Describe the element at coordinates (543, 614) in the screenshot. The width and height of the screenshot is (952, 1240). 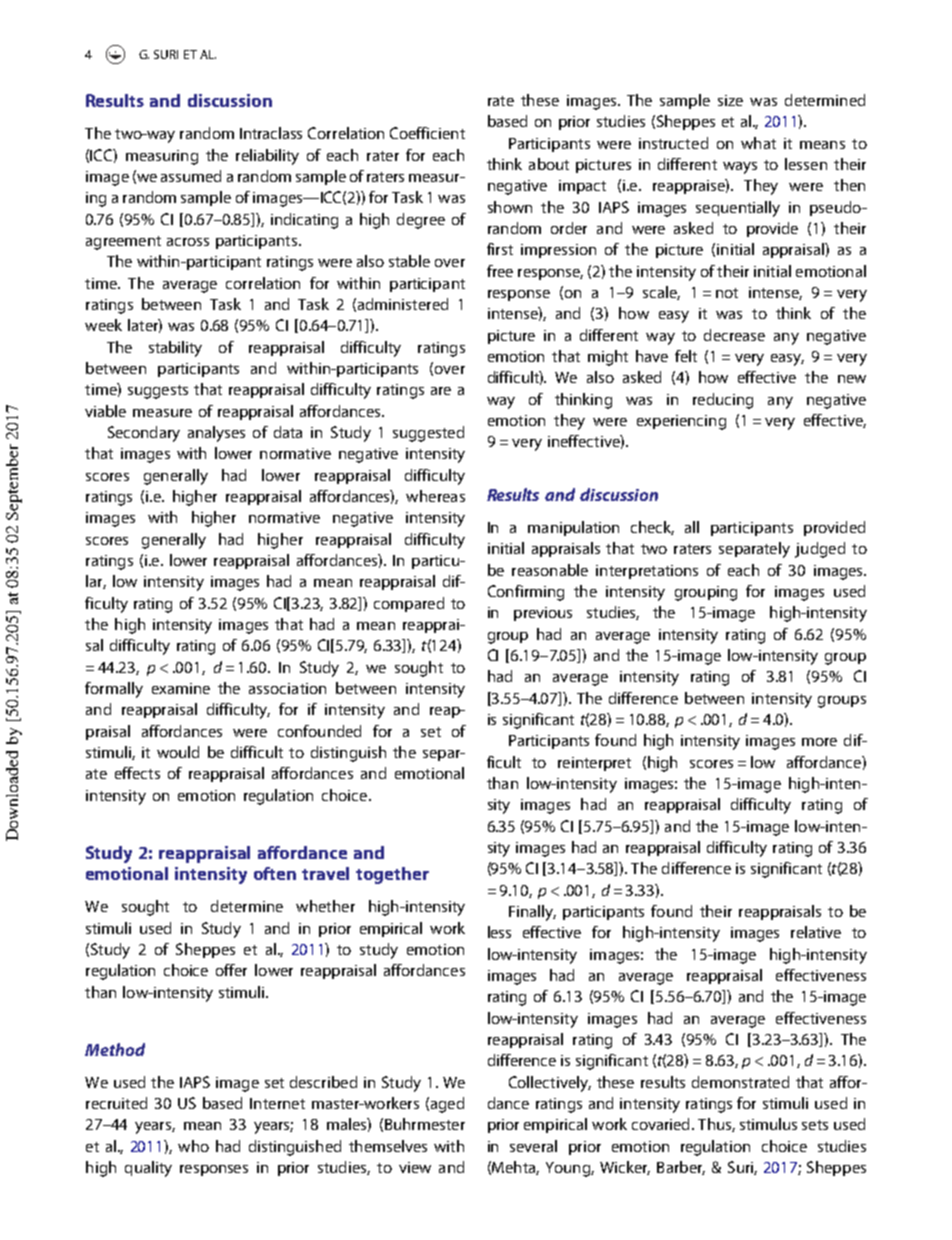
I see `previous` at that location.
